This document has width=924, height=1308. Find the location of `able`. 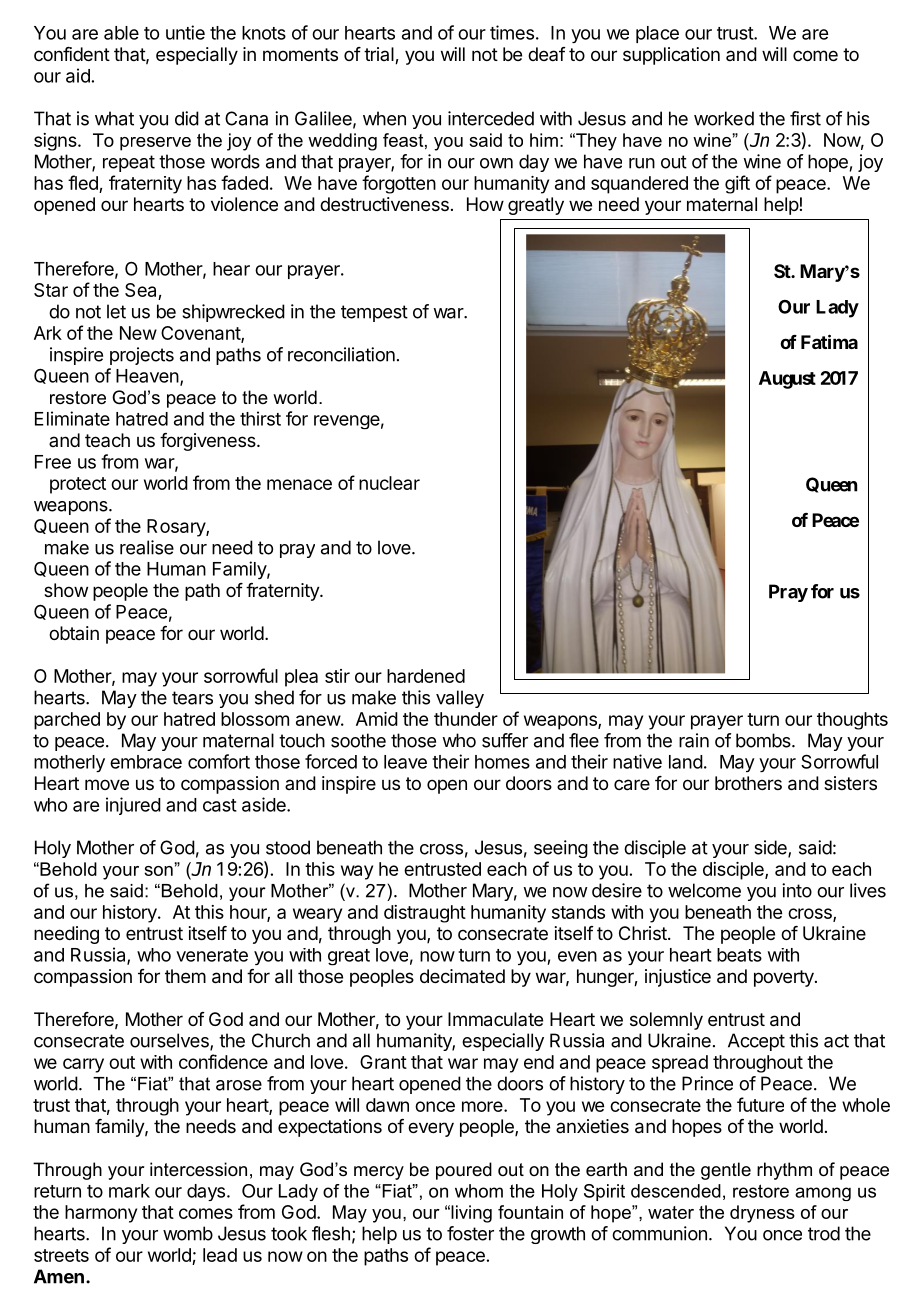

able is located at coordinates (121, 33).
